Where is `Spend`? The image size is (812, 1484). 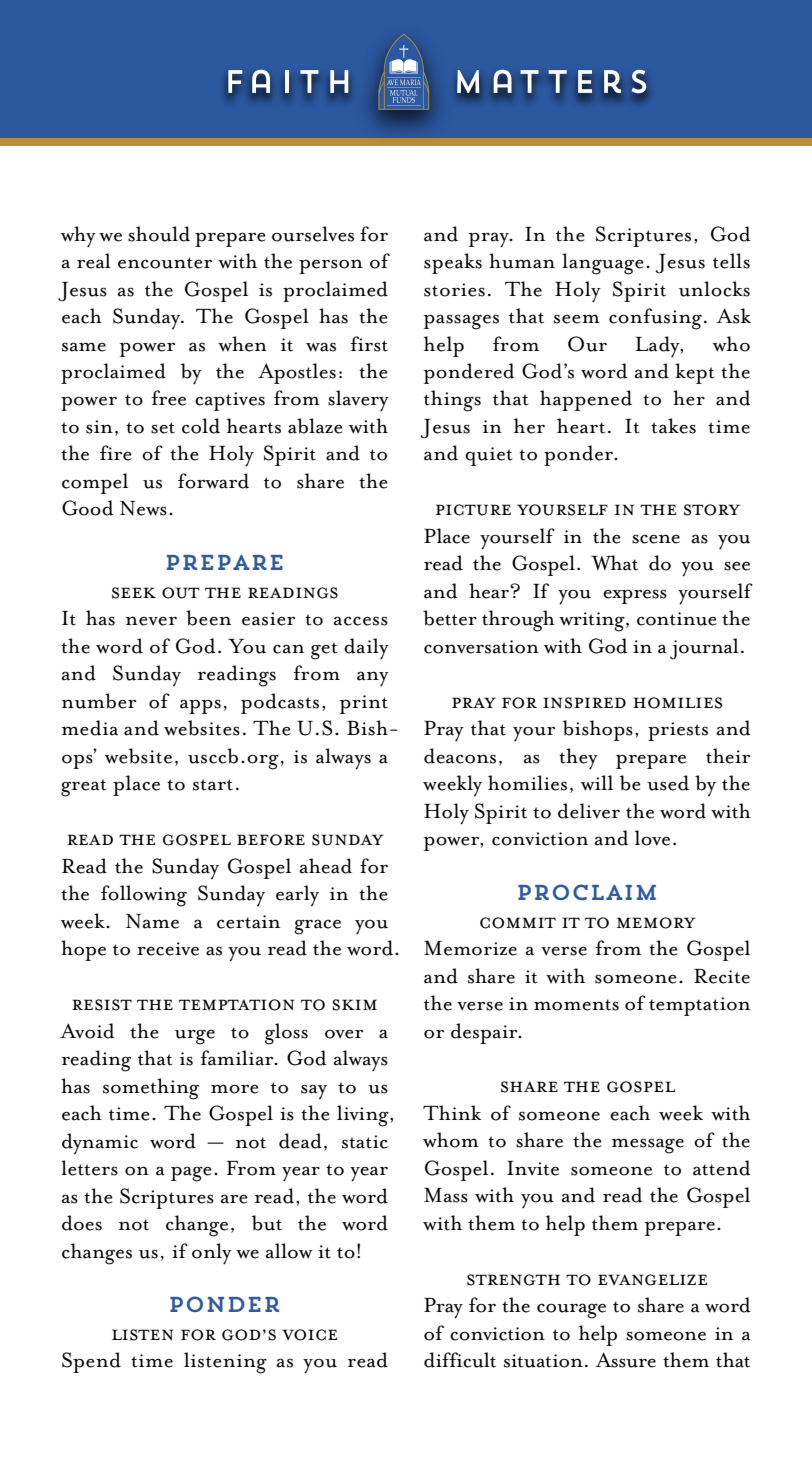 Spend is located at coordinates (91, 1362).
